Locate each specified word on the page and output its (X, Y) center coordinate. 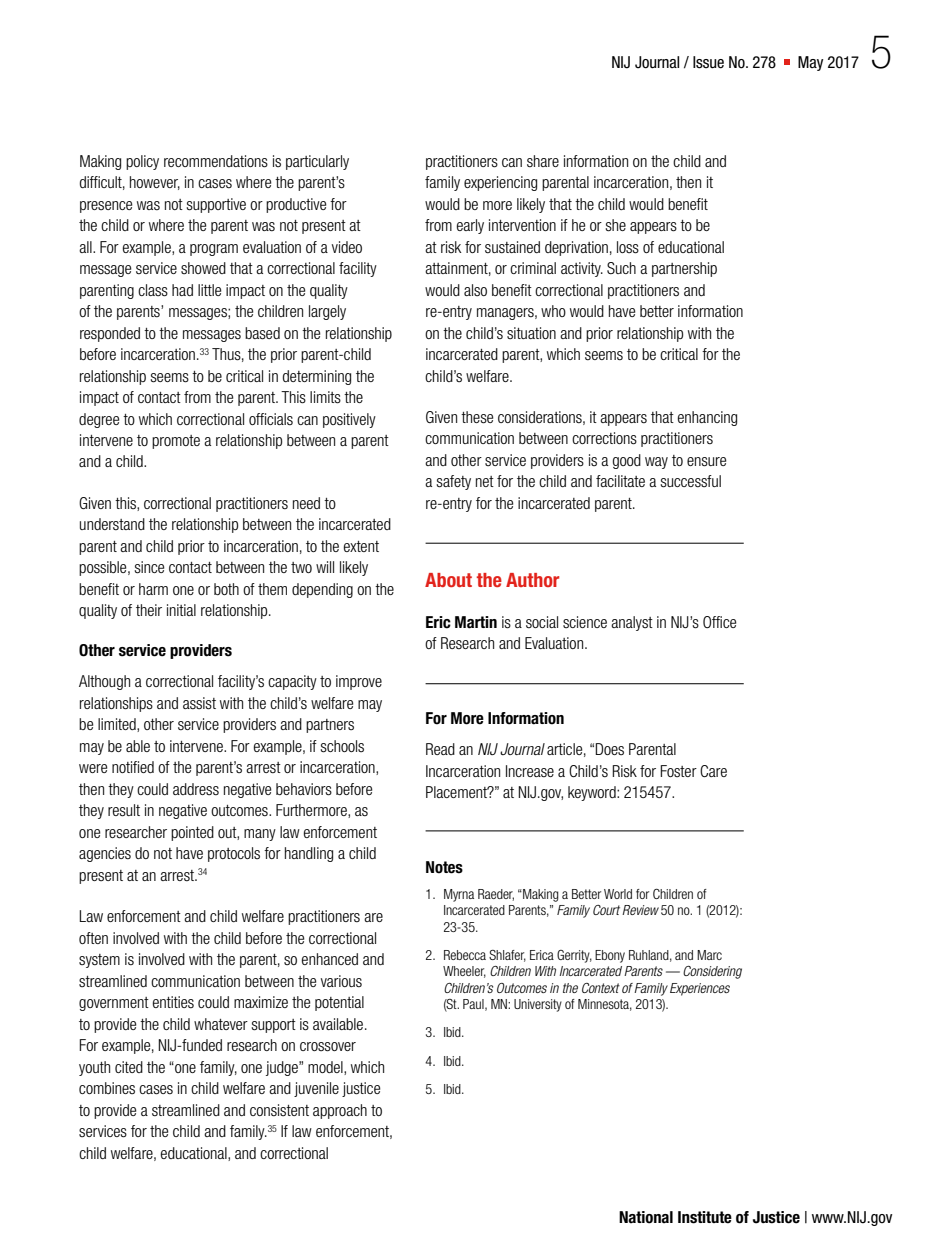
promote (176, 442)
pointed (192, 833)
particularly (317, 162)
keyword (593, 793)
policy (142, 162)
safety (453, 482)
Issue (708, 62)
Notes (444, 867)
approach (340, 1111)
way (656, 463)
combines (107, 1088)
